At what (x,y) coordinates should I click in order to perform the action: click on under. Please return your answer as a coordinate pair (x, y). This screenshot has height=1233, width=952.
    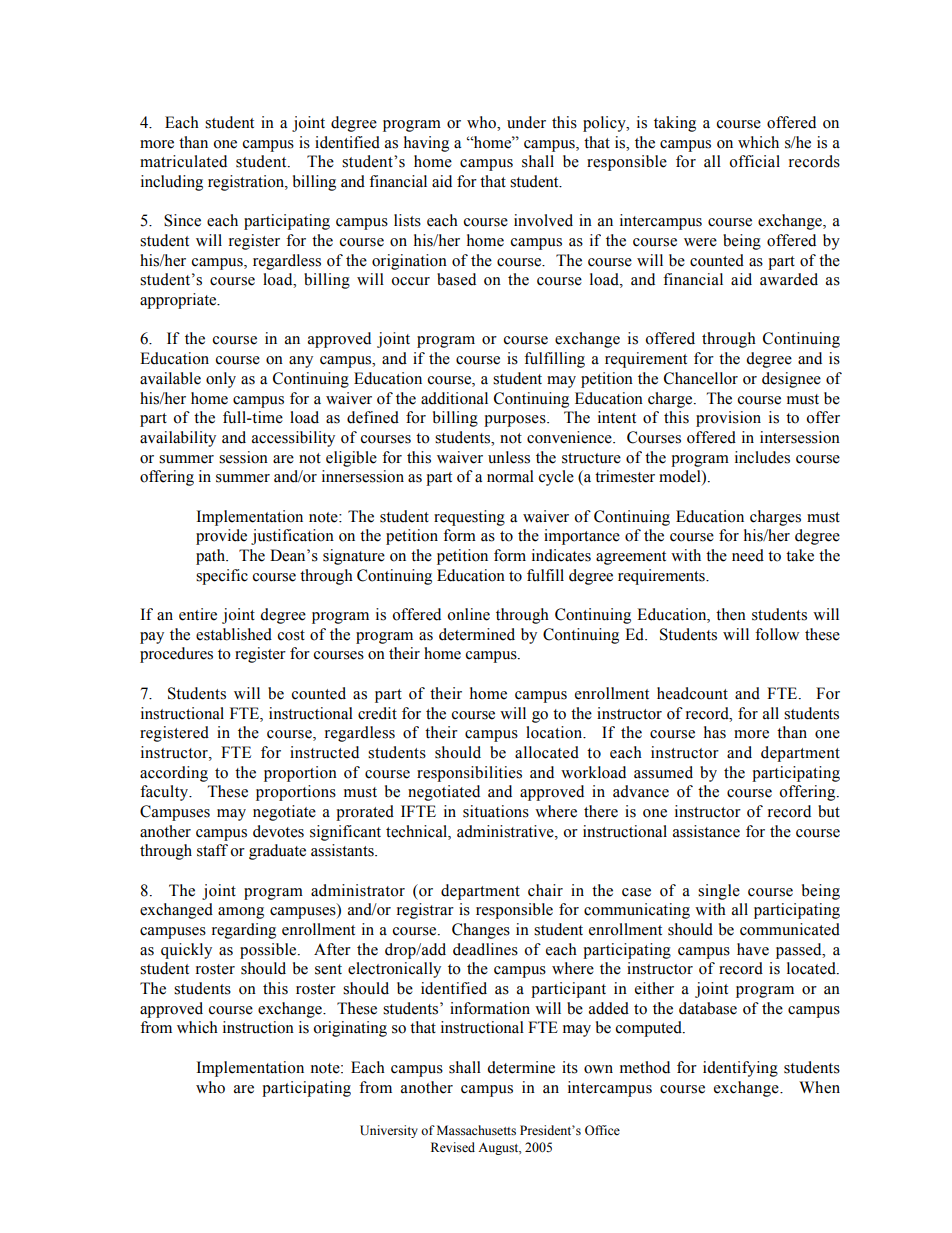
    Looking at the image, I should click on (526, 122).
